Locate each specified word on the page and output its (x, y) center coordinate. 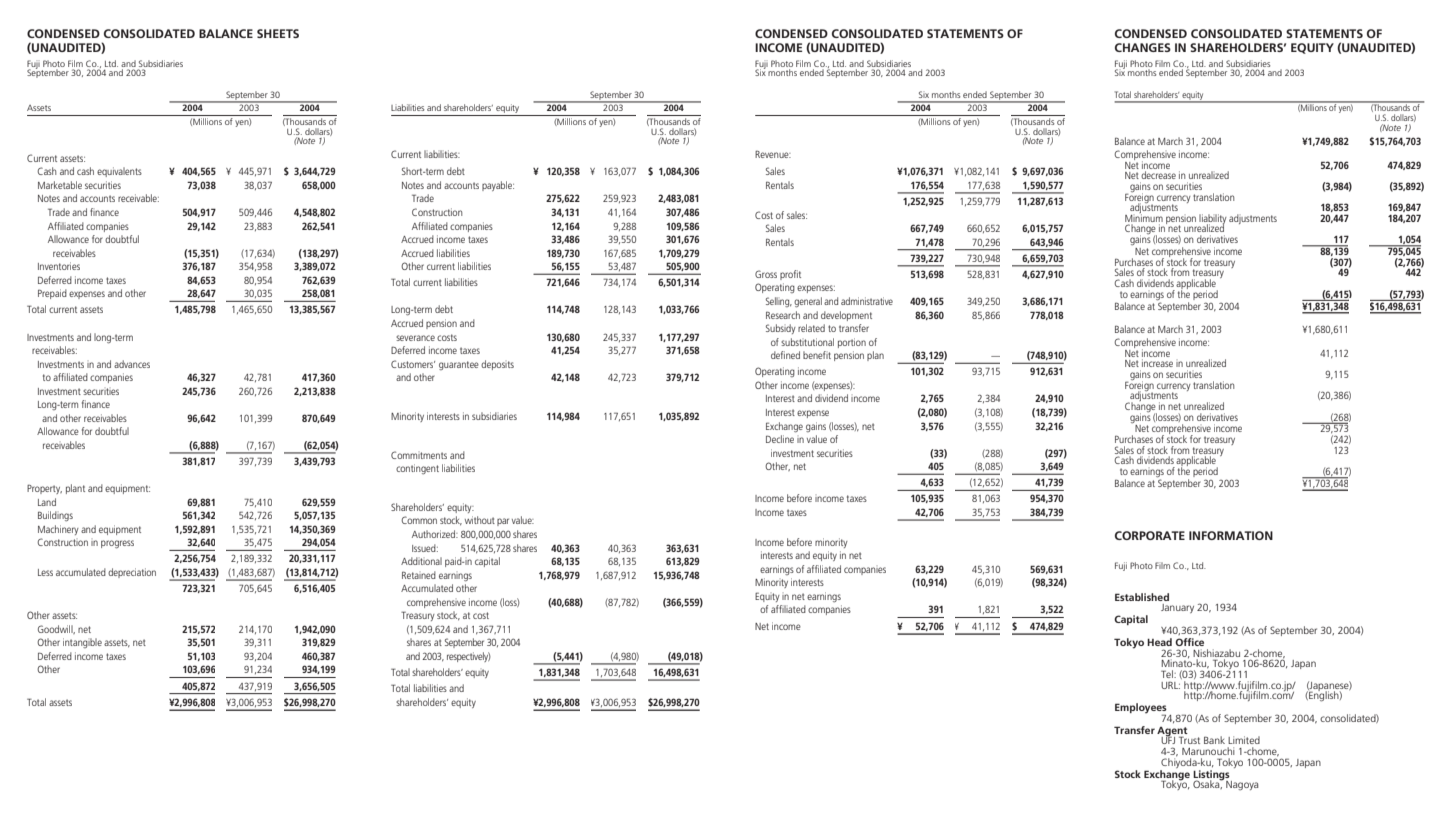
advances (132, 364)
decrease (1158, 175)
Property (44, 489)
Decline (780, 439)
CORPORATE (1150, 535)
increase (1157, 363)
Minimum (1144, 217)
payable (498, 186)
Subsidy (781, 329)
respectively (469, 657)
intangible (82, 643)
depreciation (132, 573)
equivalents (119, 172)
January (1177, 608)
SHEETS (278, 33)
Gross (766, 274)
